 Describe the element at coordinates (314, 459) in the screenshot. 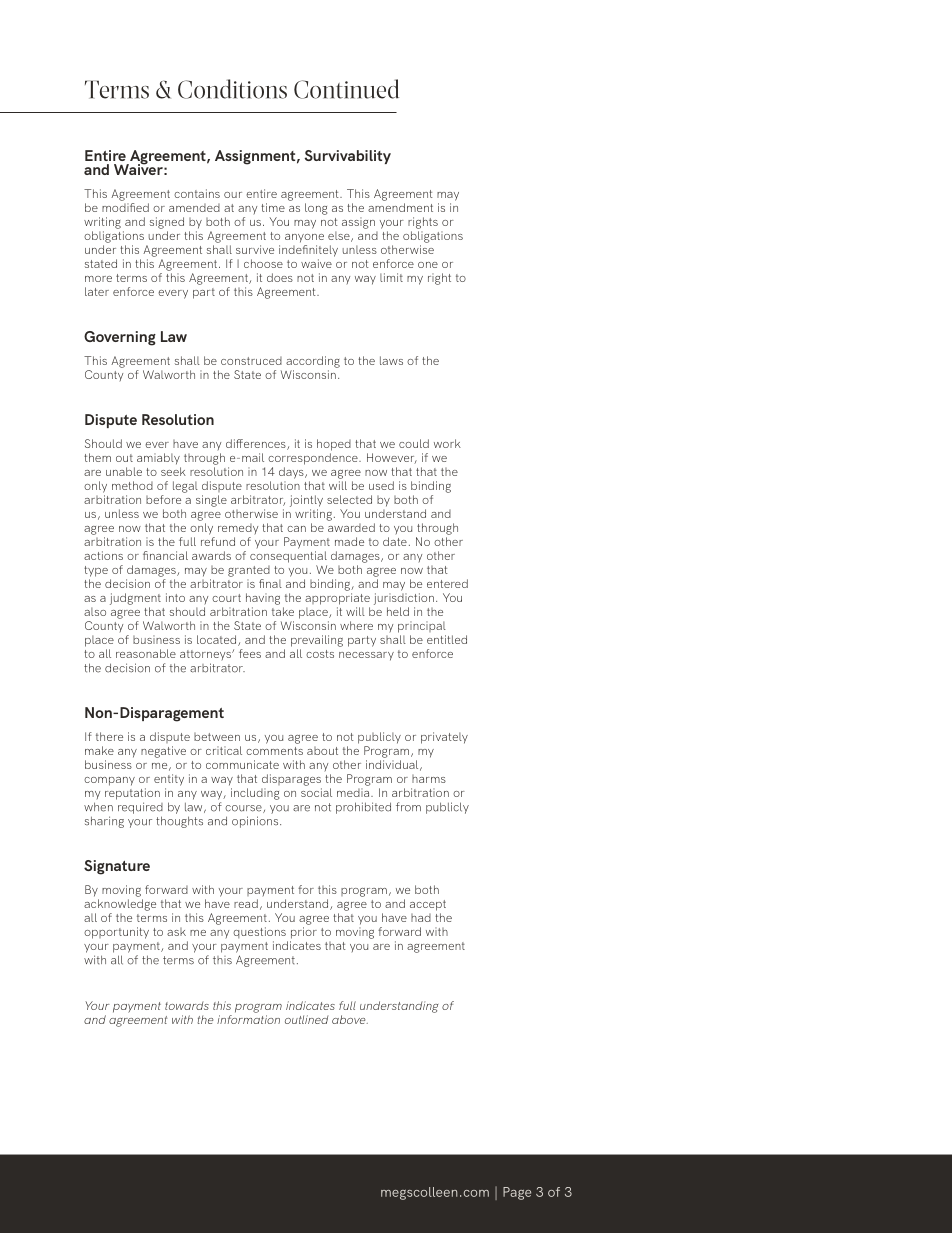

I see `correspondence` at that location.
